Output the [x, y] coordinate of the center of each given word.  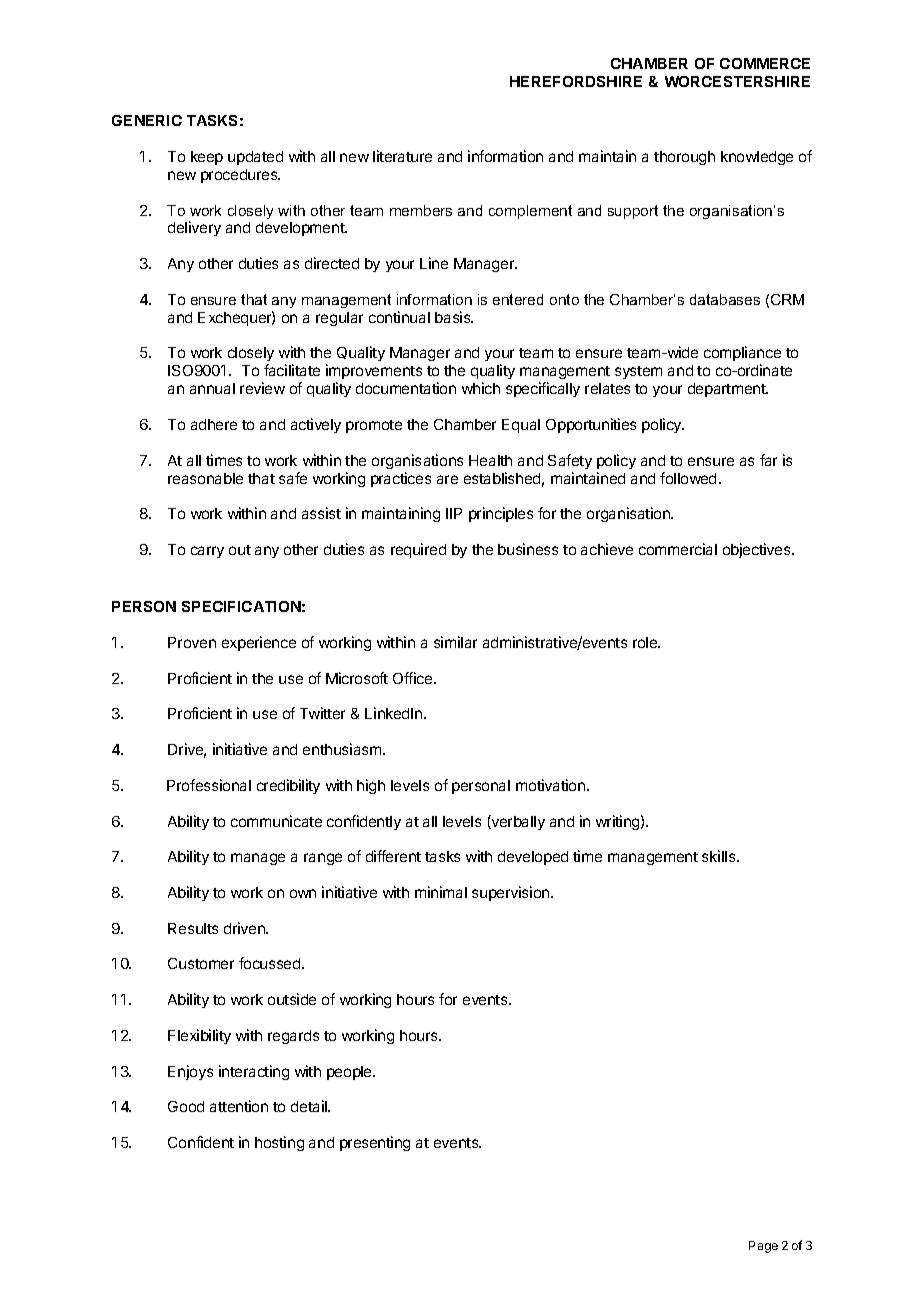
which [481, 388]
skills [720, 856]
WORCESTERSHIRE [737, 81]
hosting [279, 1143]
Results [193, 928]
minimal [441, 892]
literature [402, 156]
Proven [192, 642]
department [728, 390]
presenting [375, 1143]
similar [455, 642]
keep [207, 158]
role [646, 642]
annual [212, 388]
